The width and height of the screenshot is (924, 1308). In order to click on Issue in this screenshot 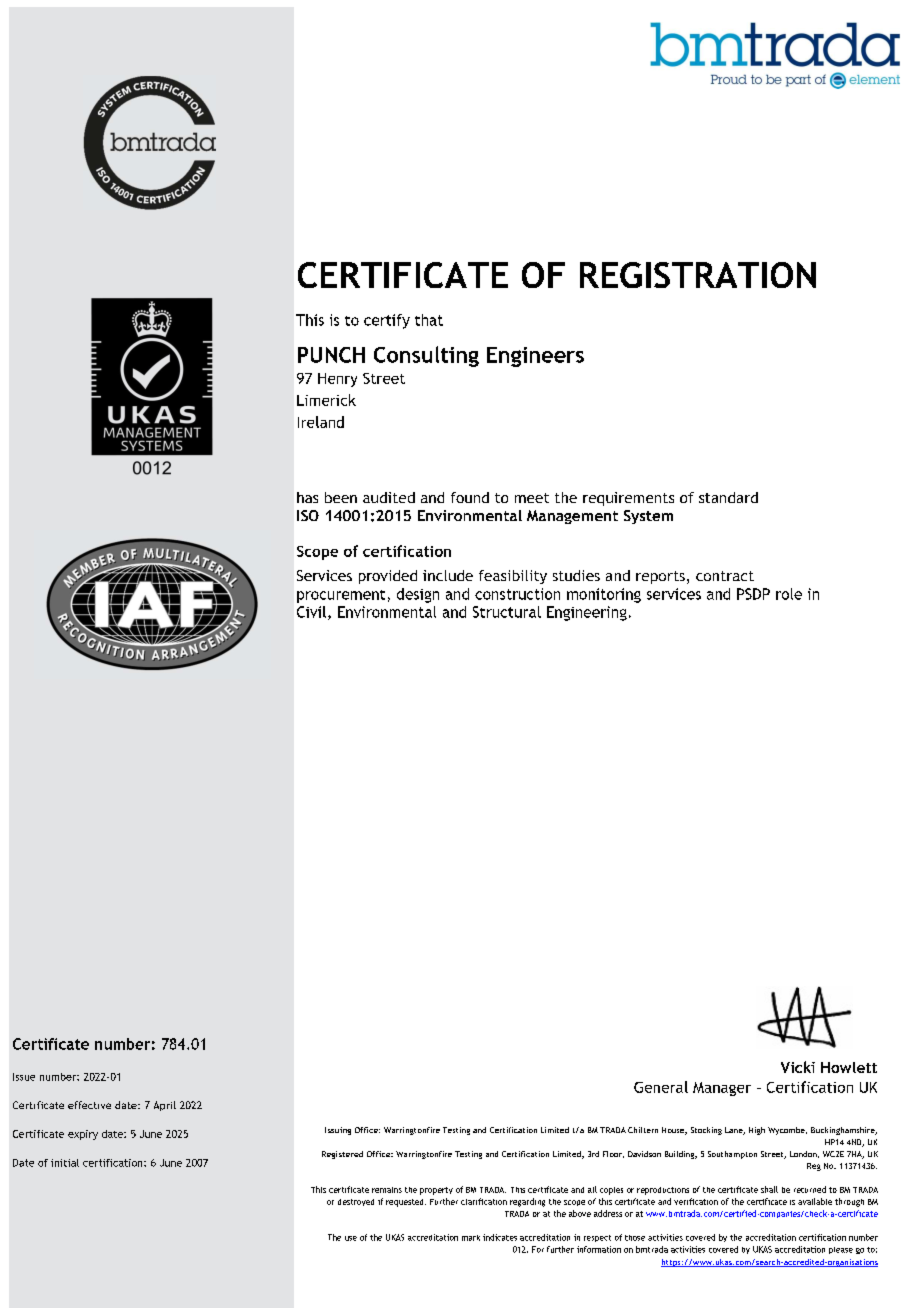, I will do `click(24, 1077)`.
